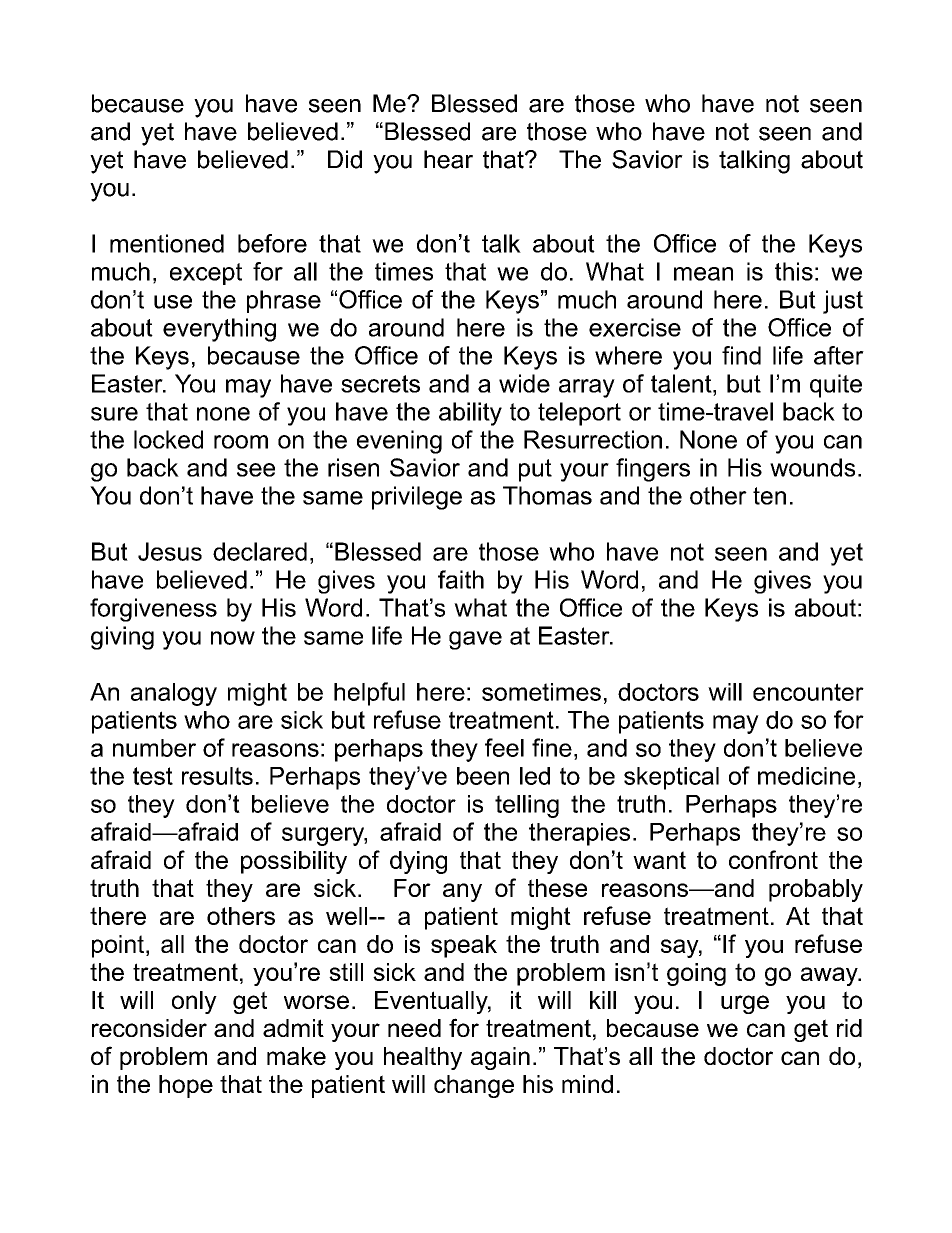 This screenshot has height=1233, width=952. Describe the element at coordinates (167, 243) in the screenshot. I see `mentioned` at that location.
